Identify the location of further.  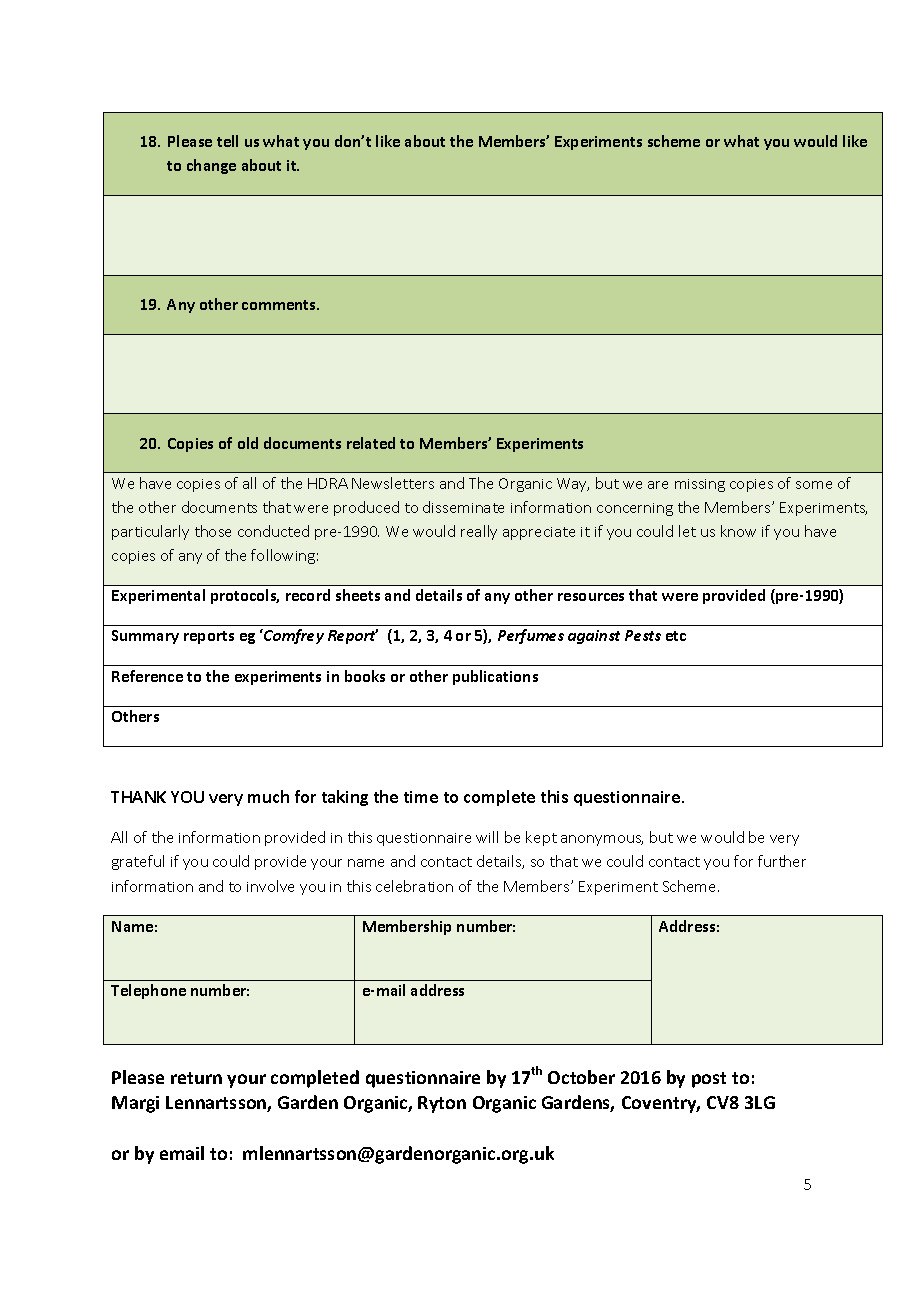
(782, 861).
